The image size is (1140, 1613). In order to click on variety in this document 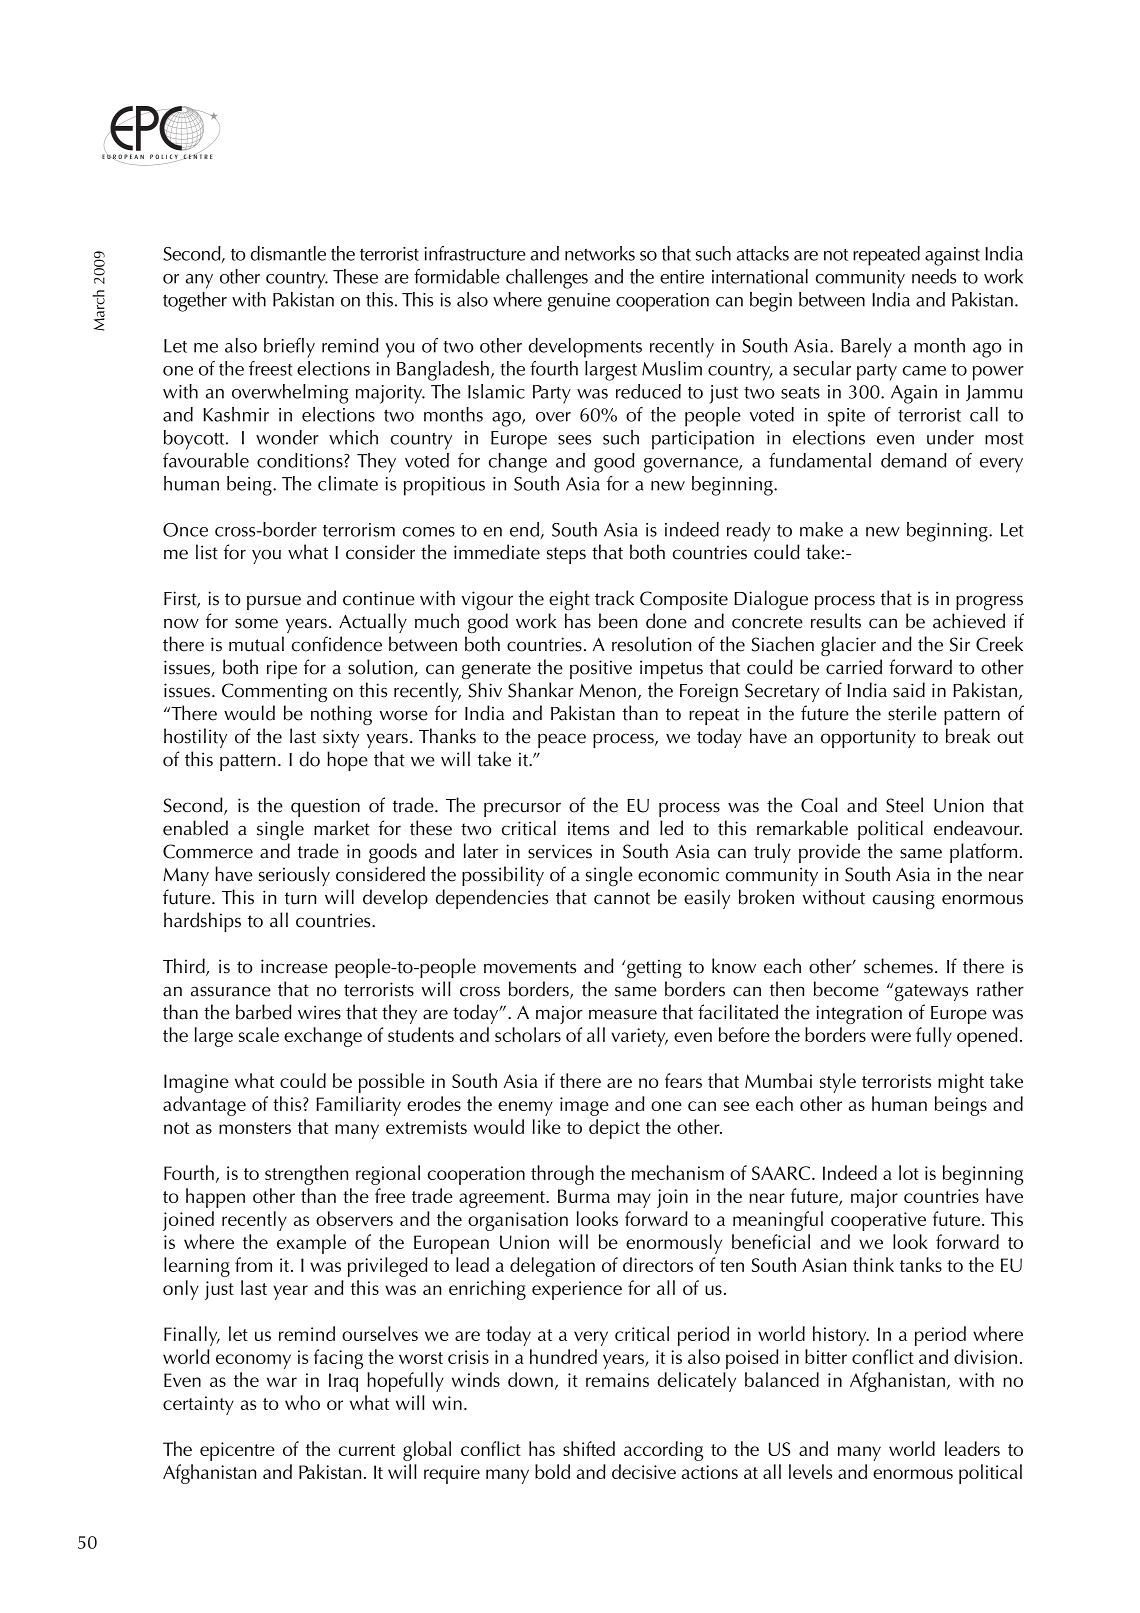, I will do `click(639, 1037)`.
